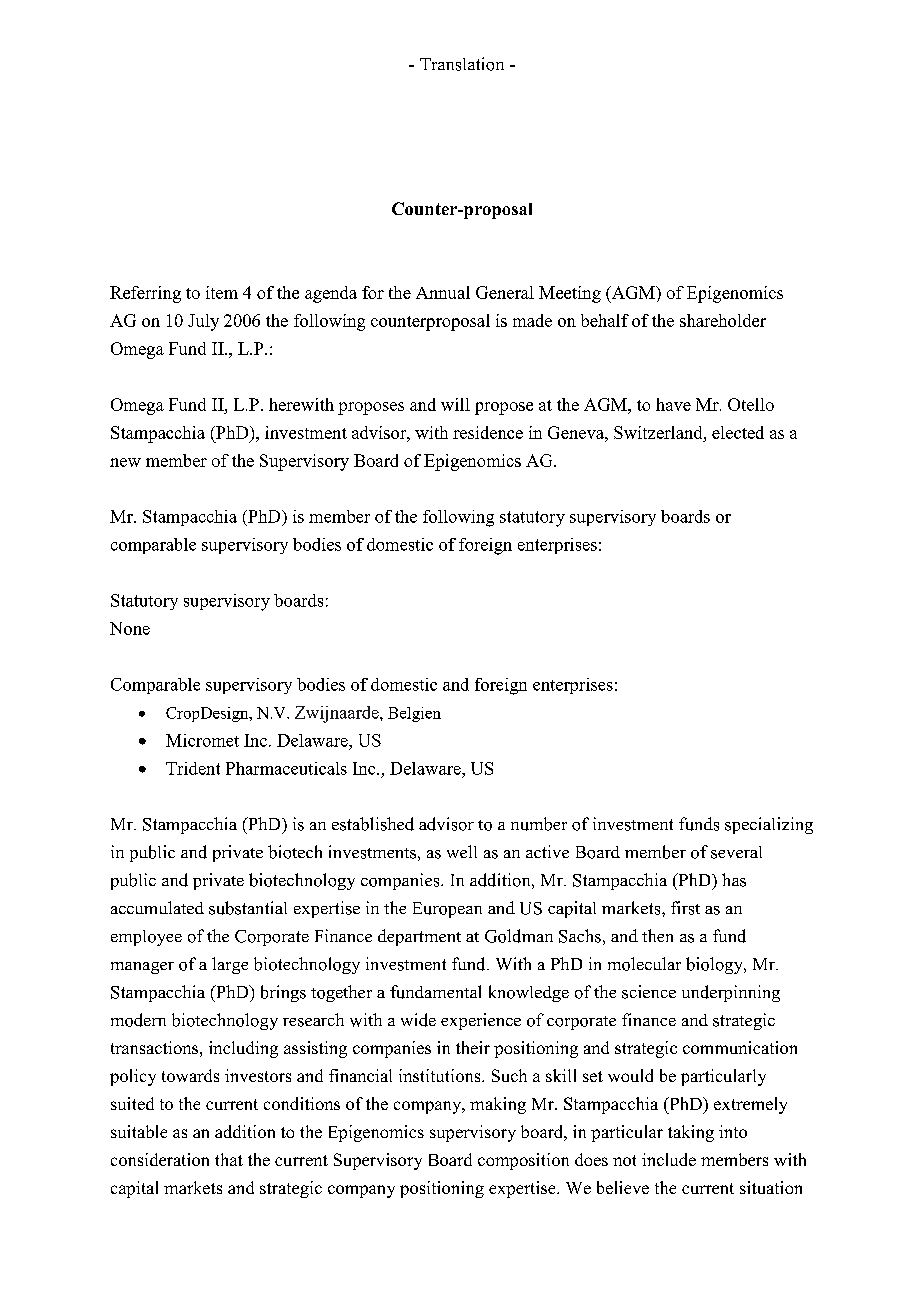 This screenshot has width=924, height=1307. Describe the element at coordinates (222, 292) in the screenshot. I see `item` at that location.
